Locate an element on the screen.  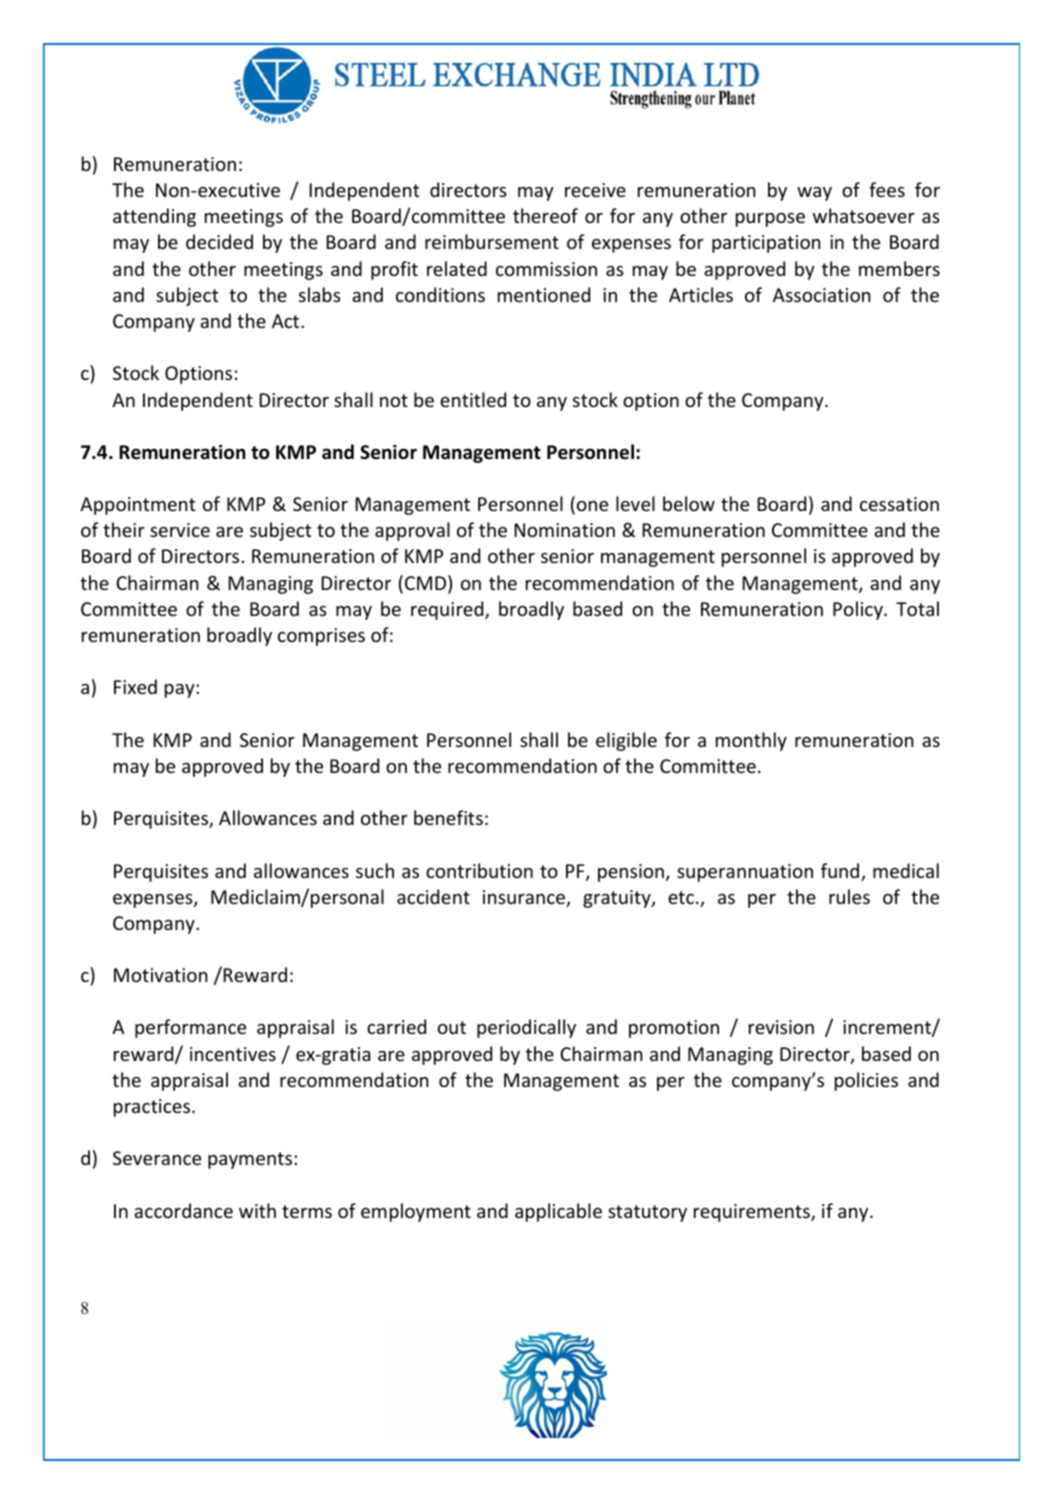
Nomination is located at coordinates (564, 530).
